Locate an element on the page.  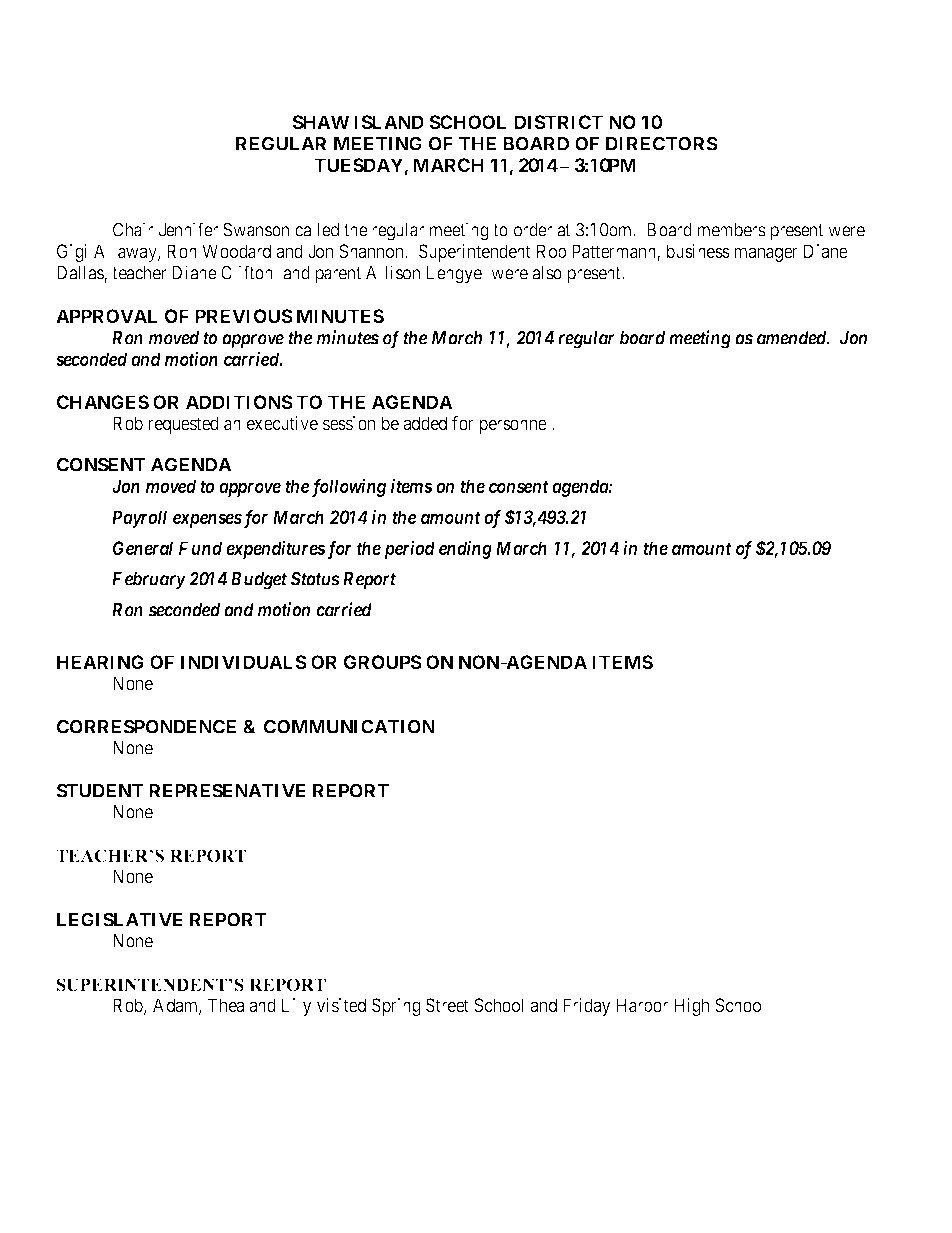
DISTRICT is located at coordinates (558, 122).
